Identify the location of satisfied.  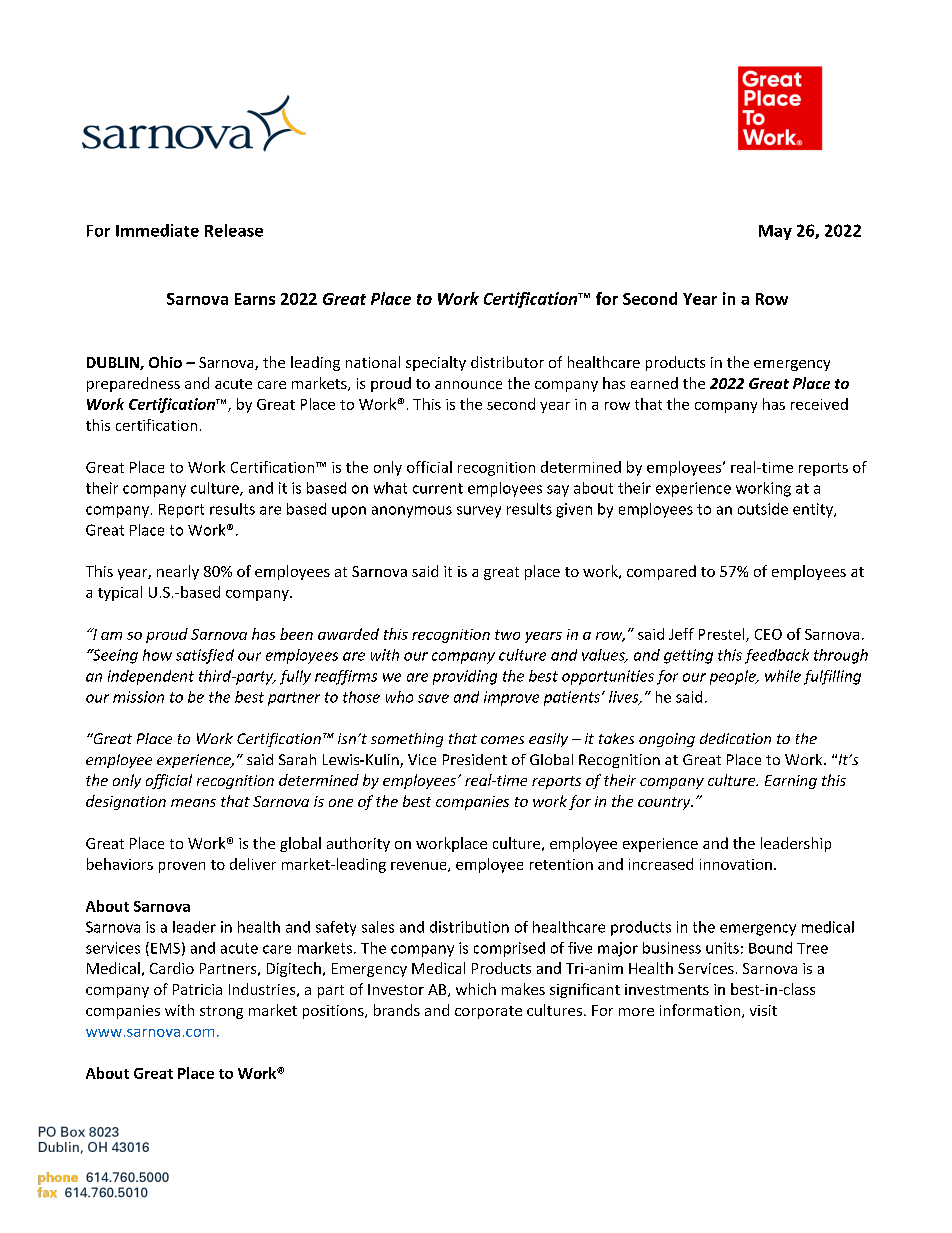
(205, 656).
